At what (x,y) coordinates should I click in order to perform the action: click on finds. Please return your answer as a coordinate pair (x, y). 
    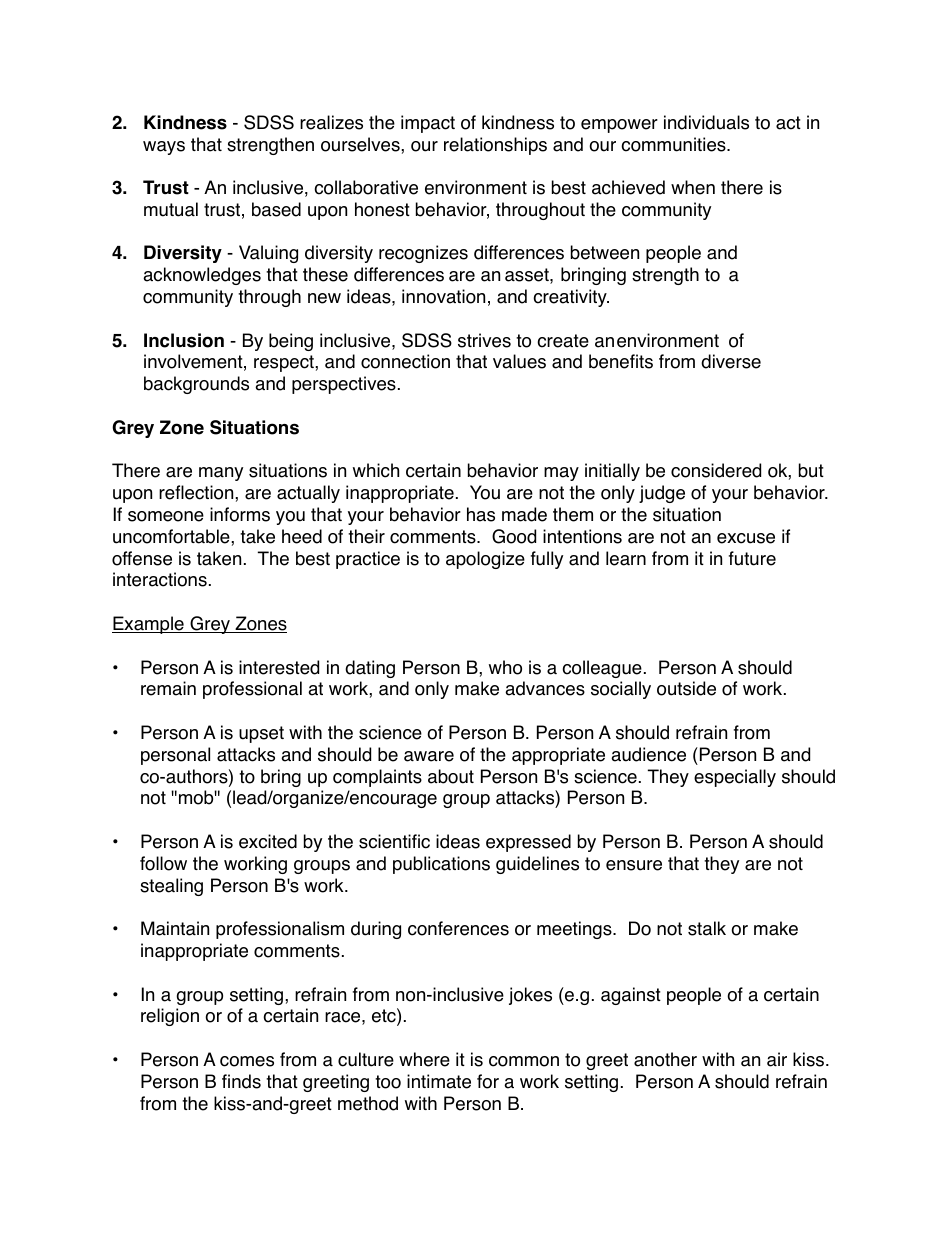
    Looking at the image, I should click on (241, 1081).
